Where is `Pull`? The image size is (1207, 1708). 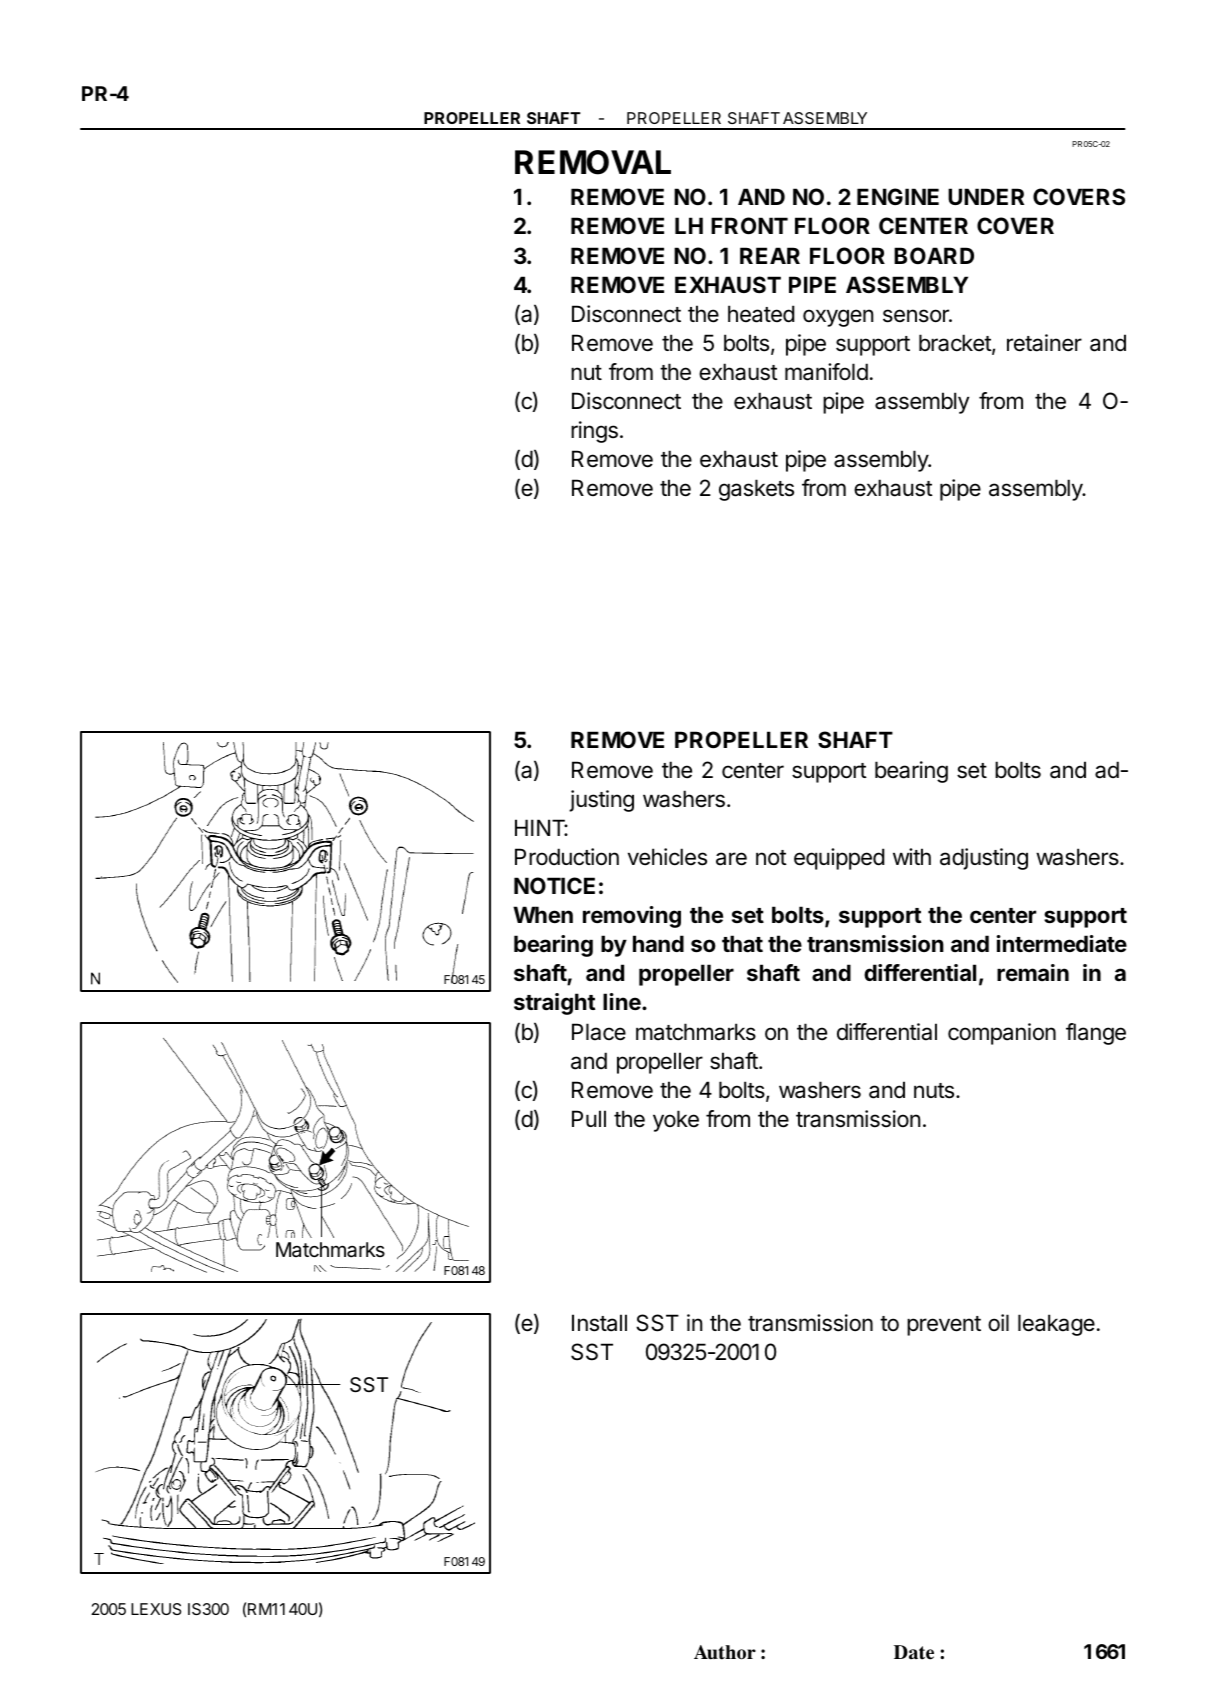 Pull is located at coordinates (589, 1118).
